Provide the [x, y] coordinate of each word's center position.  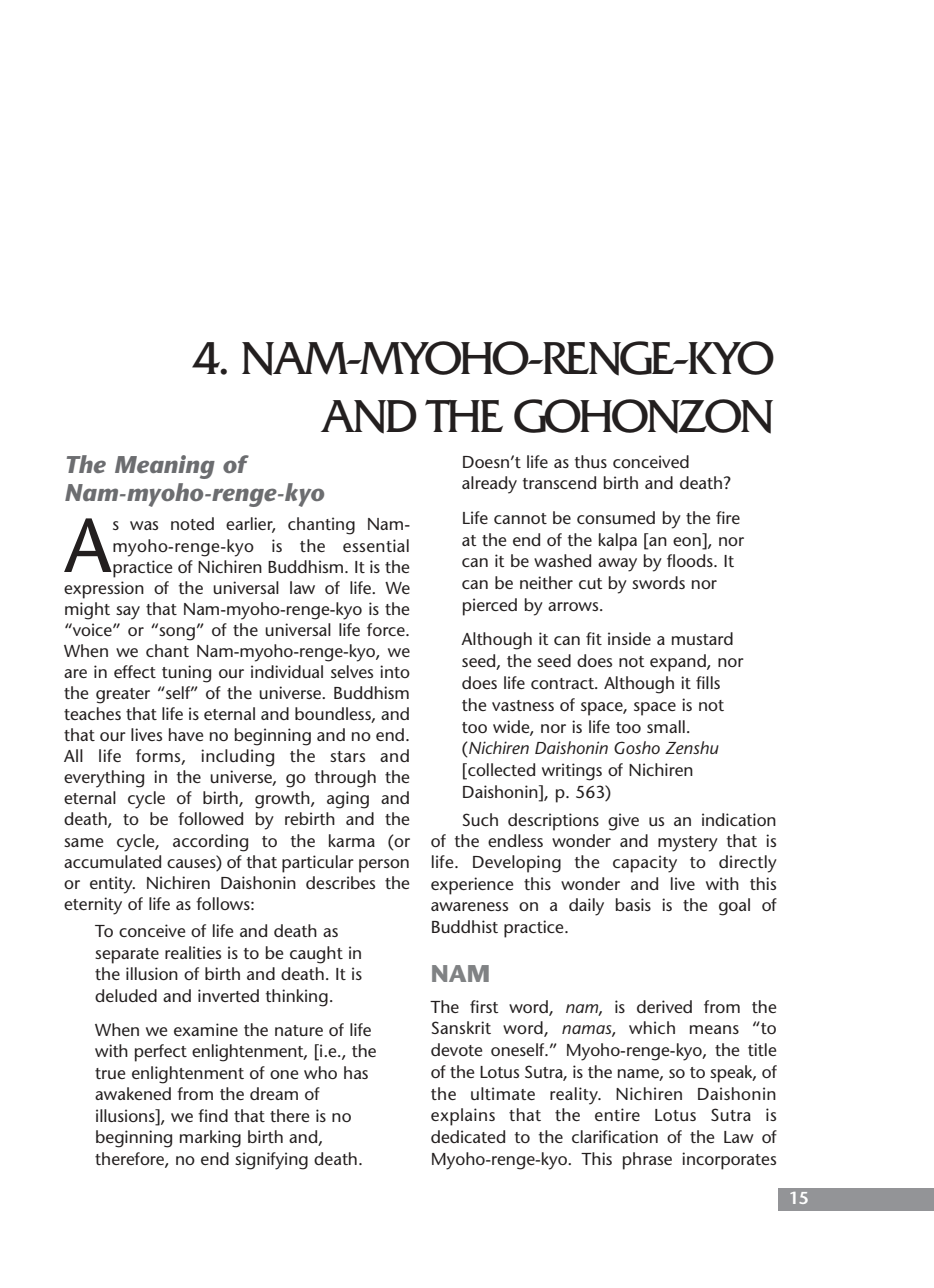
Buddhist [465, 926]
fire [728, 517]
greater [123, 696]
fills [708, 682]
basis [633, 904]
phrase [647, 1161]
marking [210, 1139]
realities [193, 952]
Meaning [165, 467]
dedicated [468, 1136]
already [489, 485]
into [395, 671]
